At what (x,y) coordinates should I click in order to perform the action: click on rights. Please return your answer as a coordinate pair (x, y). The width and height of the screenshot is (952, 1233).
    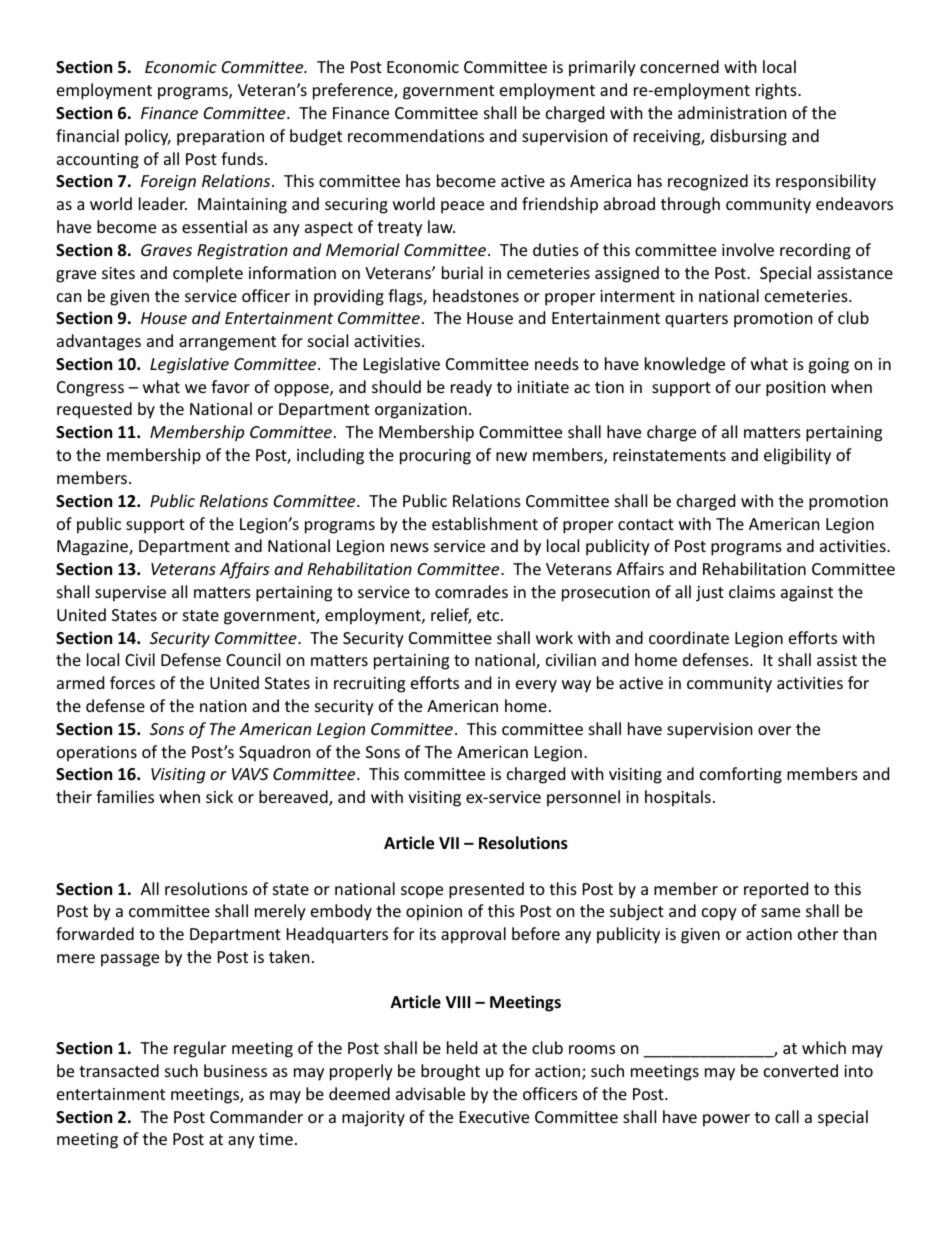
    Looking at the image, I should click on (777, 91).
